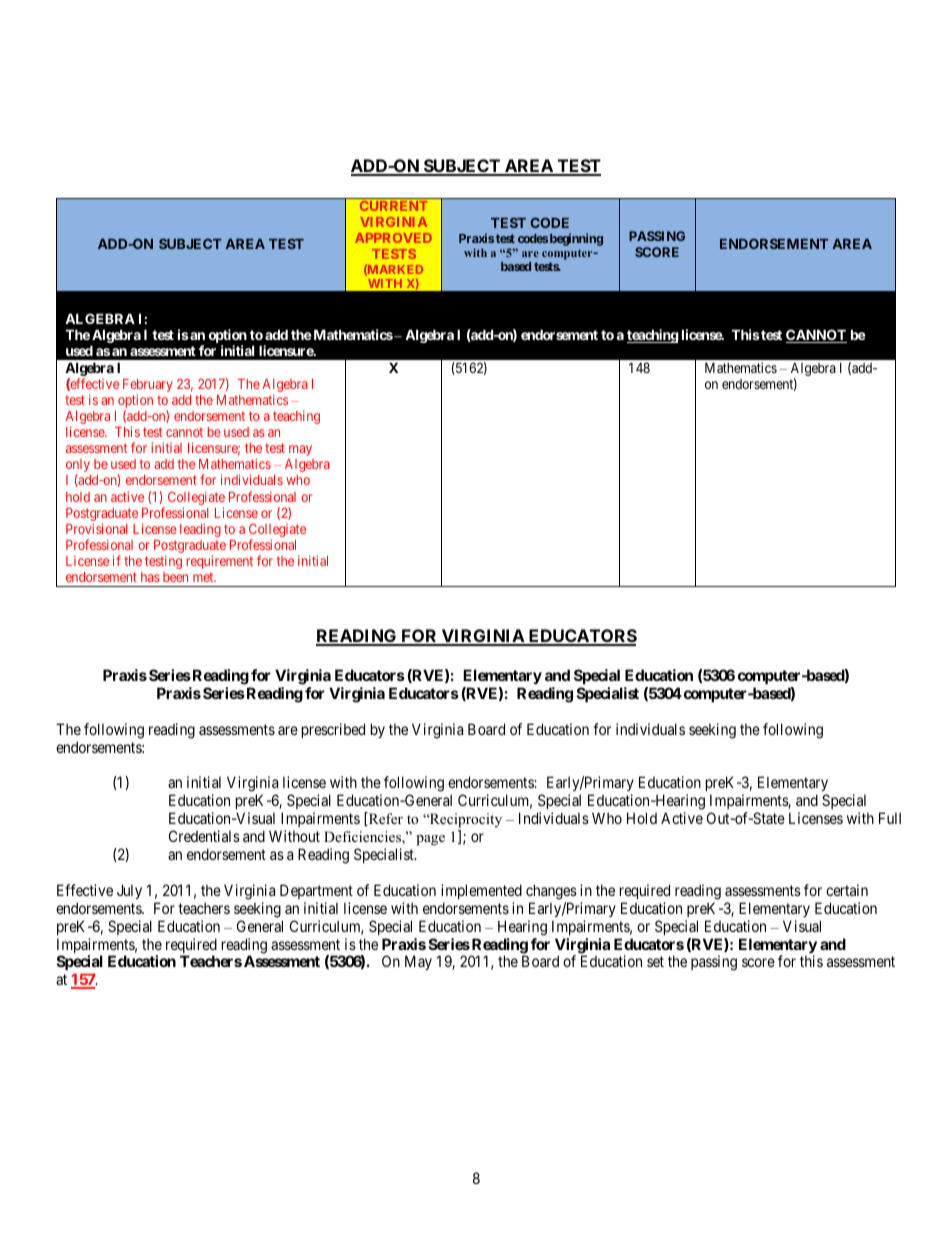 Image resolution: width=952 pixels, height=1233 pixels. I want to click on leading, so click(200, 530).
